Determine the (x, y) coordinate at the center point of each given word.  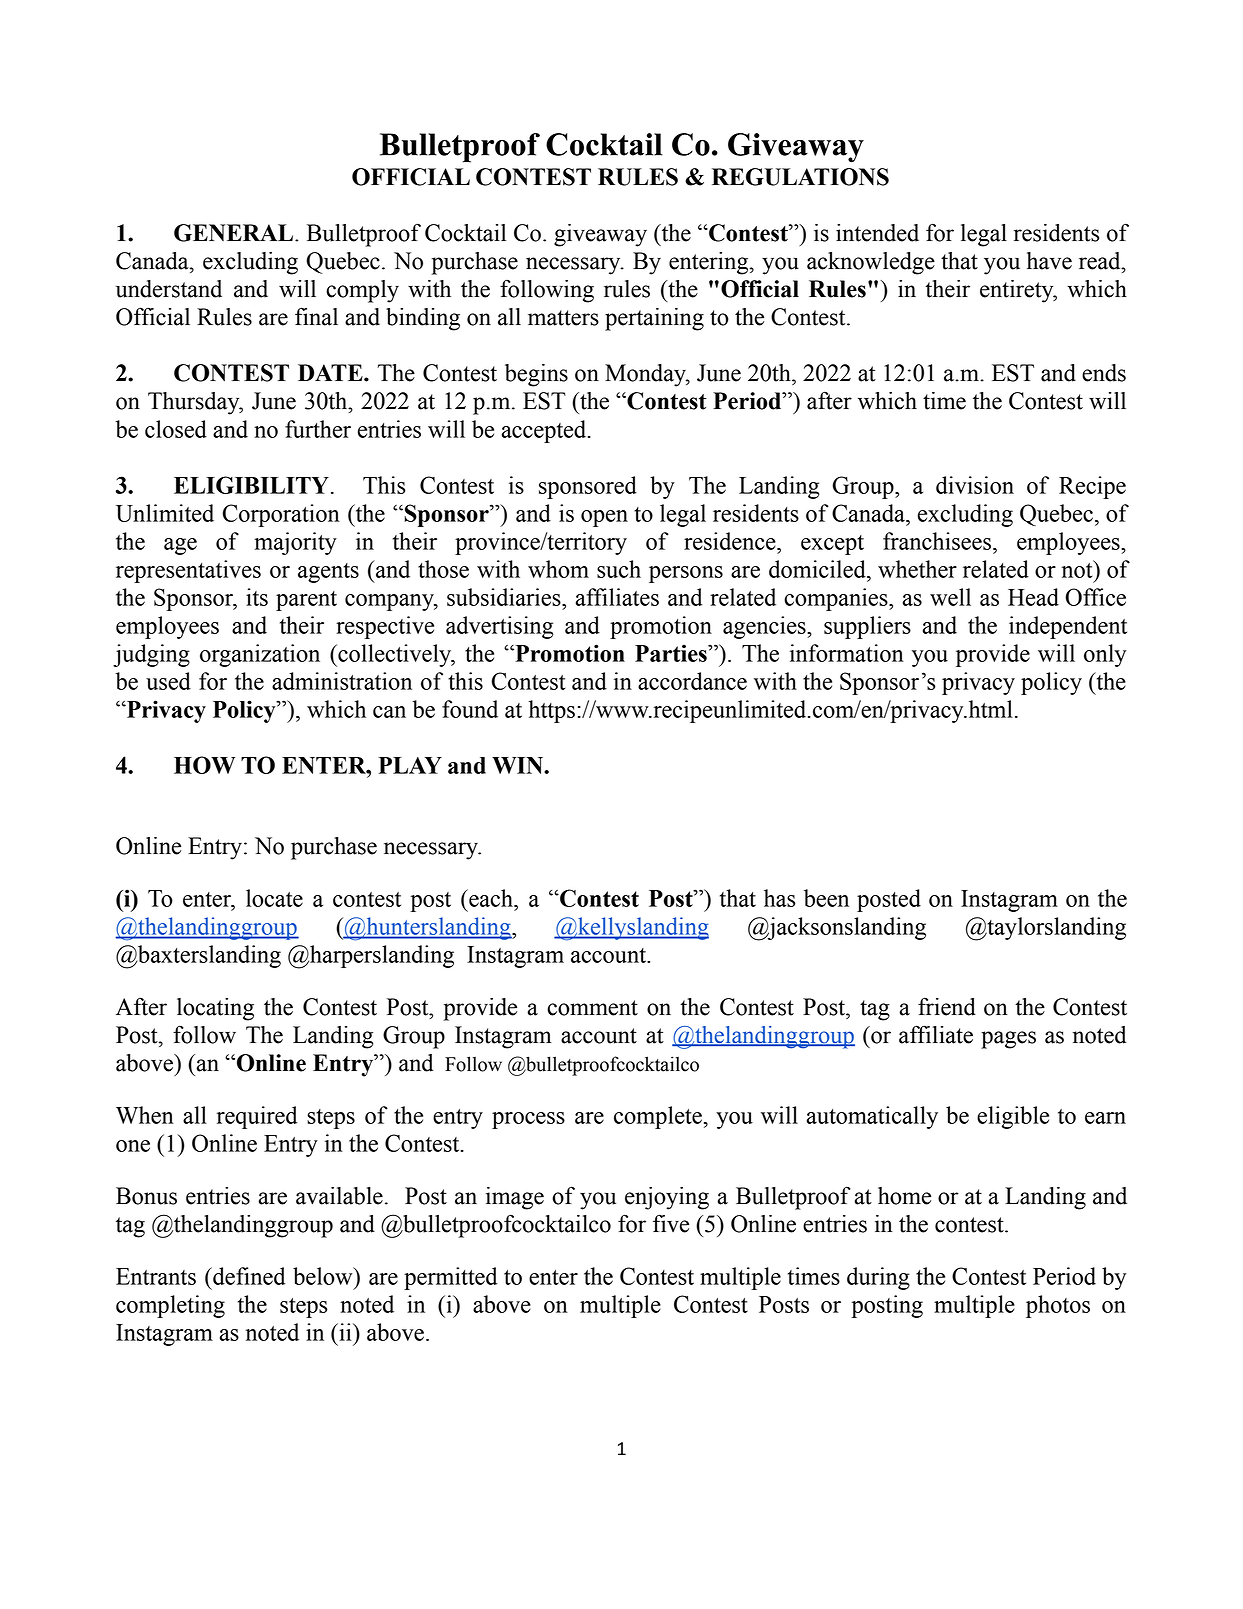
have (1049, 261)
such (619, 569)
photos (1058, 1306)
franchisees (937, 541)
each (491, 898)
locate (274, 898)
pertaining (654, 319)
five (671, 1223)
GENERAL (233, 233)
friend (947, 1006)
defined (248, 1276)
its (257, 597)
